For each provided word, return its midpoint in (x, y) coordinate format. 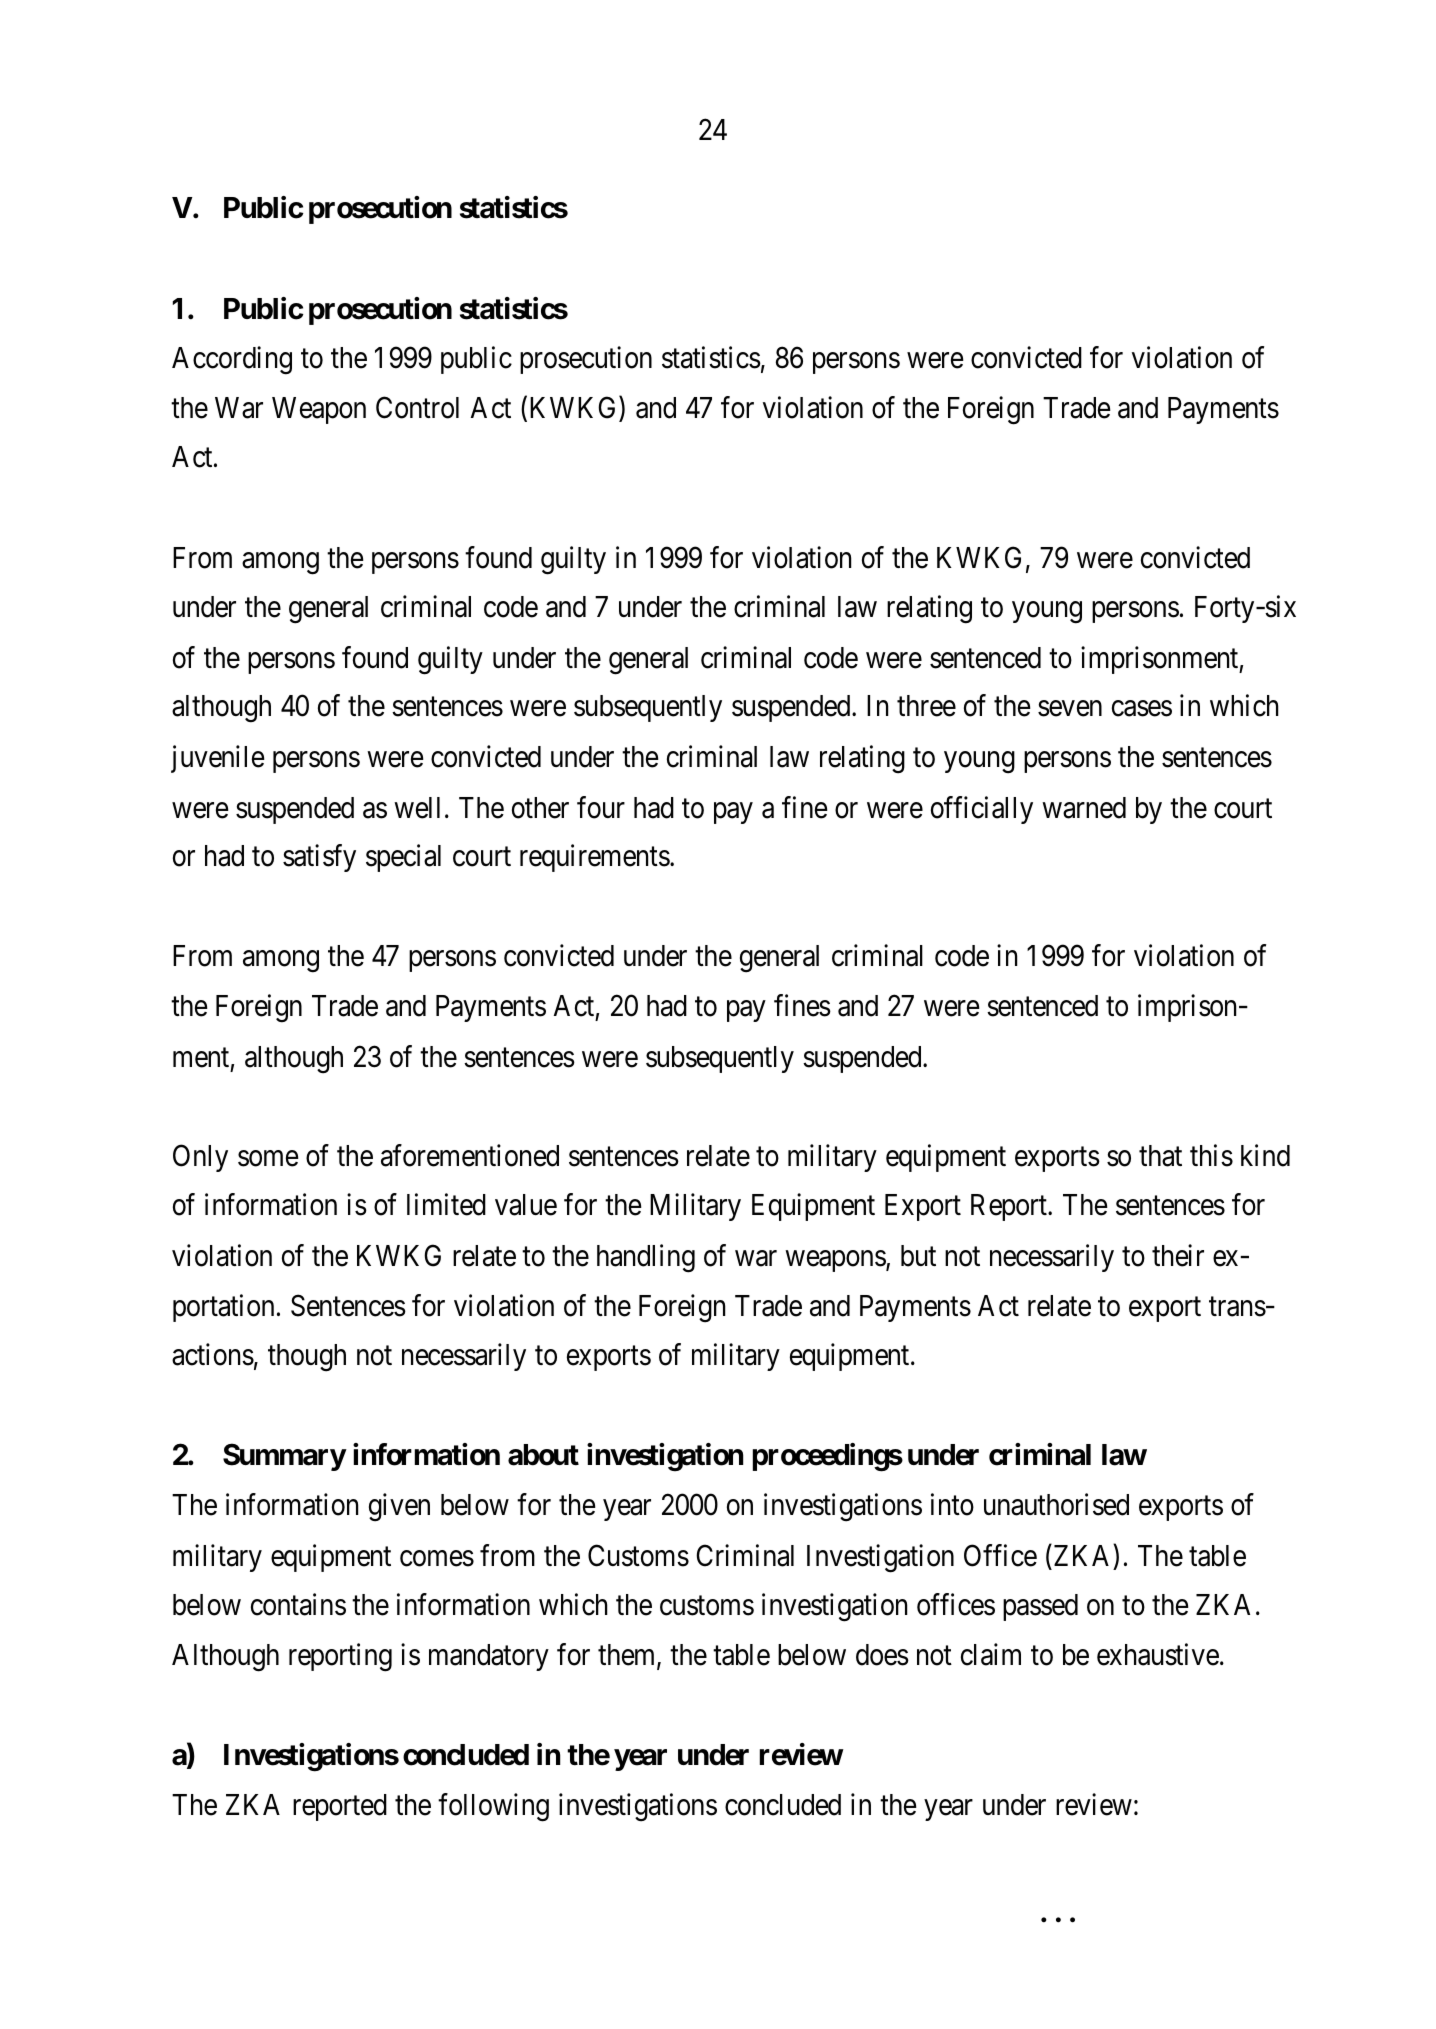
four (601, 807)
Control (417, 407)
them (628, 1656)
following (493, 1808)
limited (446, 1204)
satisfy (319, 858)
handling (646, 1258)
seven (1070, 709)
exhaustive (1158, 1655)
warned (1084, 808)
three (926, 706)
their (1178, 1255)
